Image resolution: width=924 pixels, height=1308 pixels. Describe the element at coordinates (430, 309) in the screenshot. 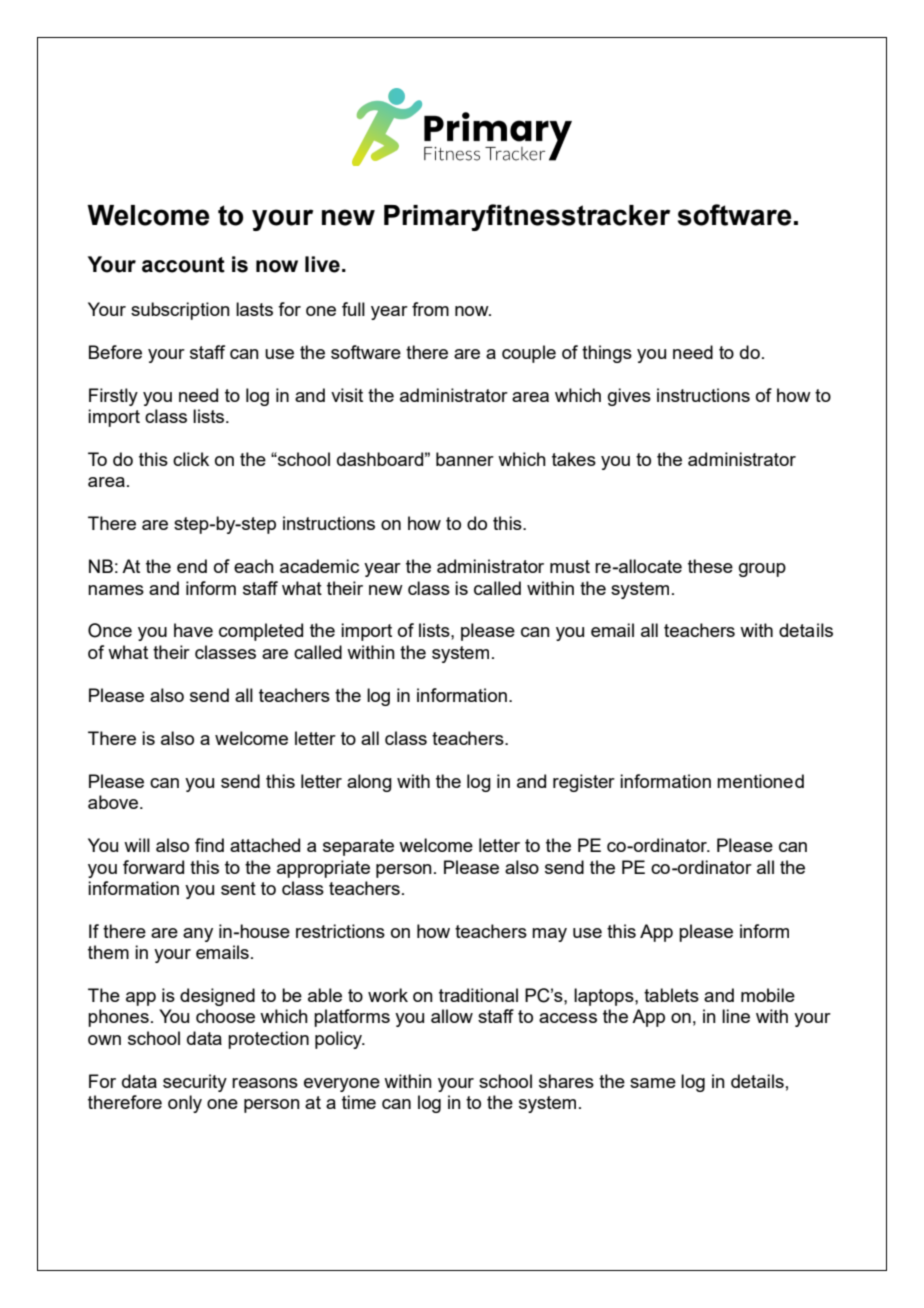

I see `from` at that location.
